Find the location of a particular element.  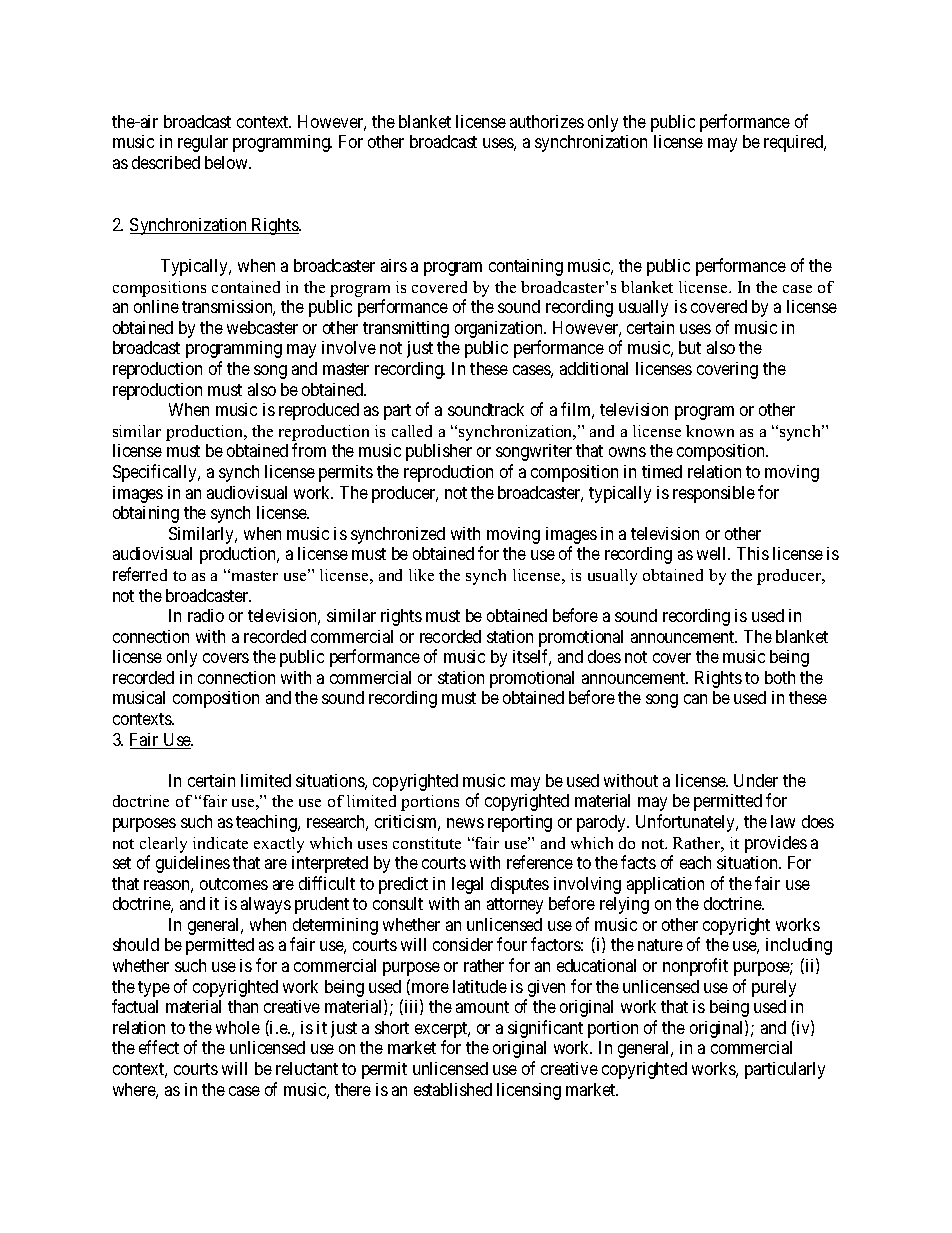

effect is located at coordinates (159, 1047).
